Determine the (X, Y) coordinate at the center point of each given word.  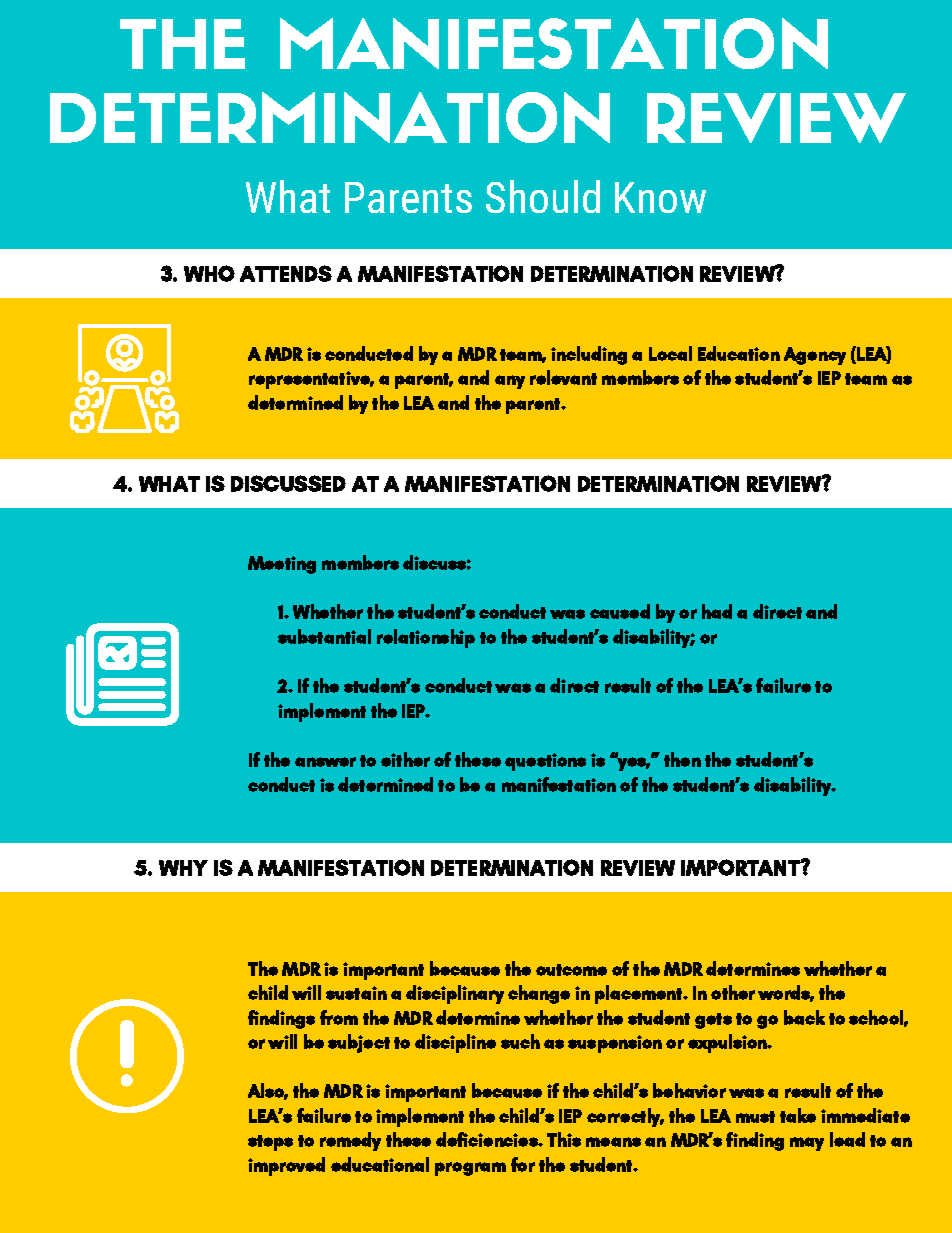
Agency (815, 356)
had (717, 611)
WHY (183, 868)
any (510, 382)
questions (545, 762)
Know (660, 197)
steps (270, 1143)
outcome (571, 970)
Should (543, 196)
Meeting (282, 565)
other (733, 992)
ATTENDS (286, 273)
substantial (324, 636)
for (523, 1164)
